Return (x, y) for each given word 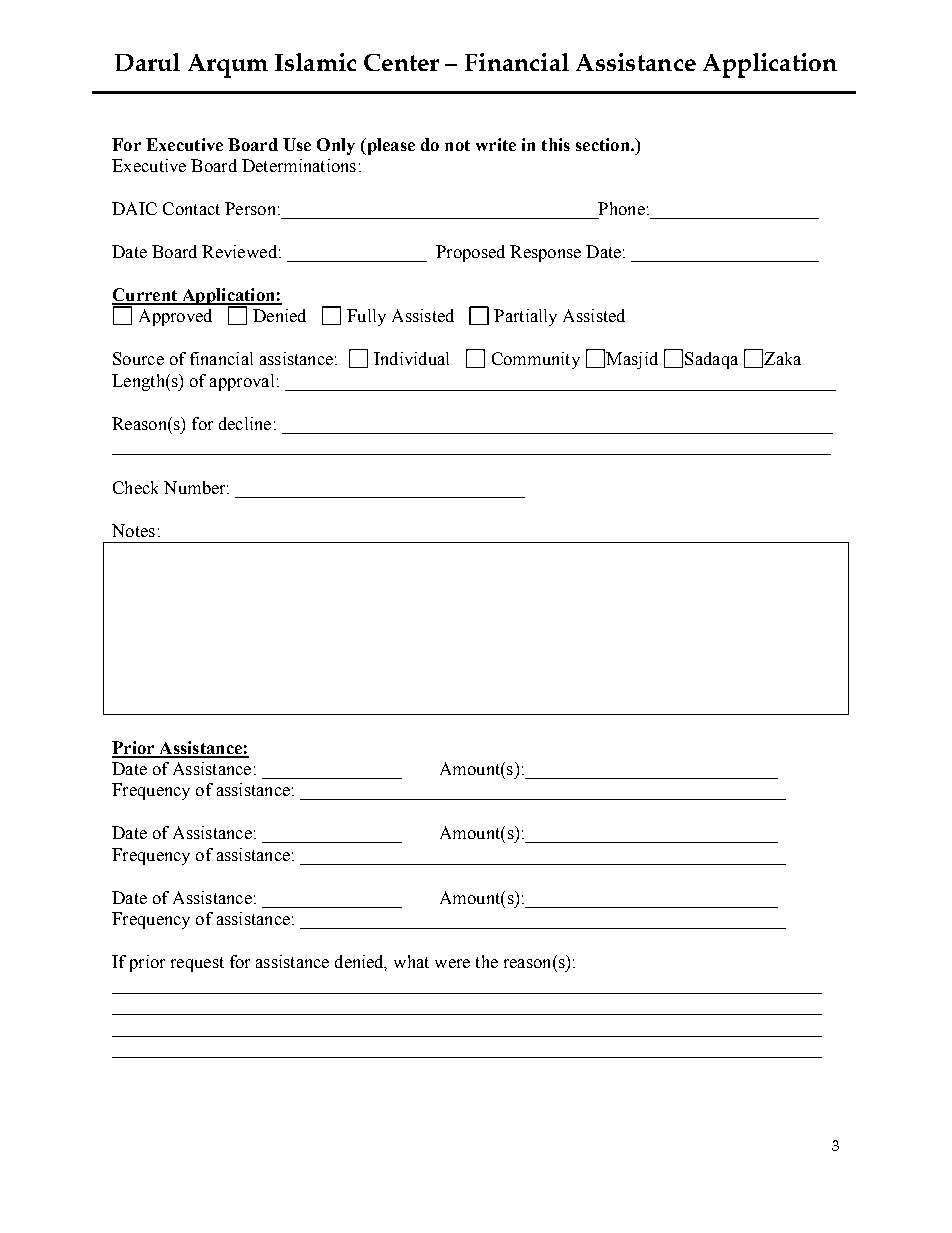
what (411, 961)
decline (245, 423)
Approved (175, 317)
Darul (147, 62)
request (197, 964)
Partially (525, 317)
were (452, 963)
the (487, 961)
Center (401, 62)
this (556, 144)
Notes (133, 530)
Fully (366, 317)
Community (536, 360)
